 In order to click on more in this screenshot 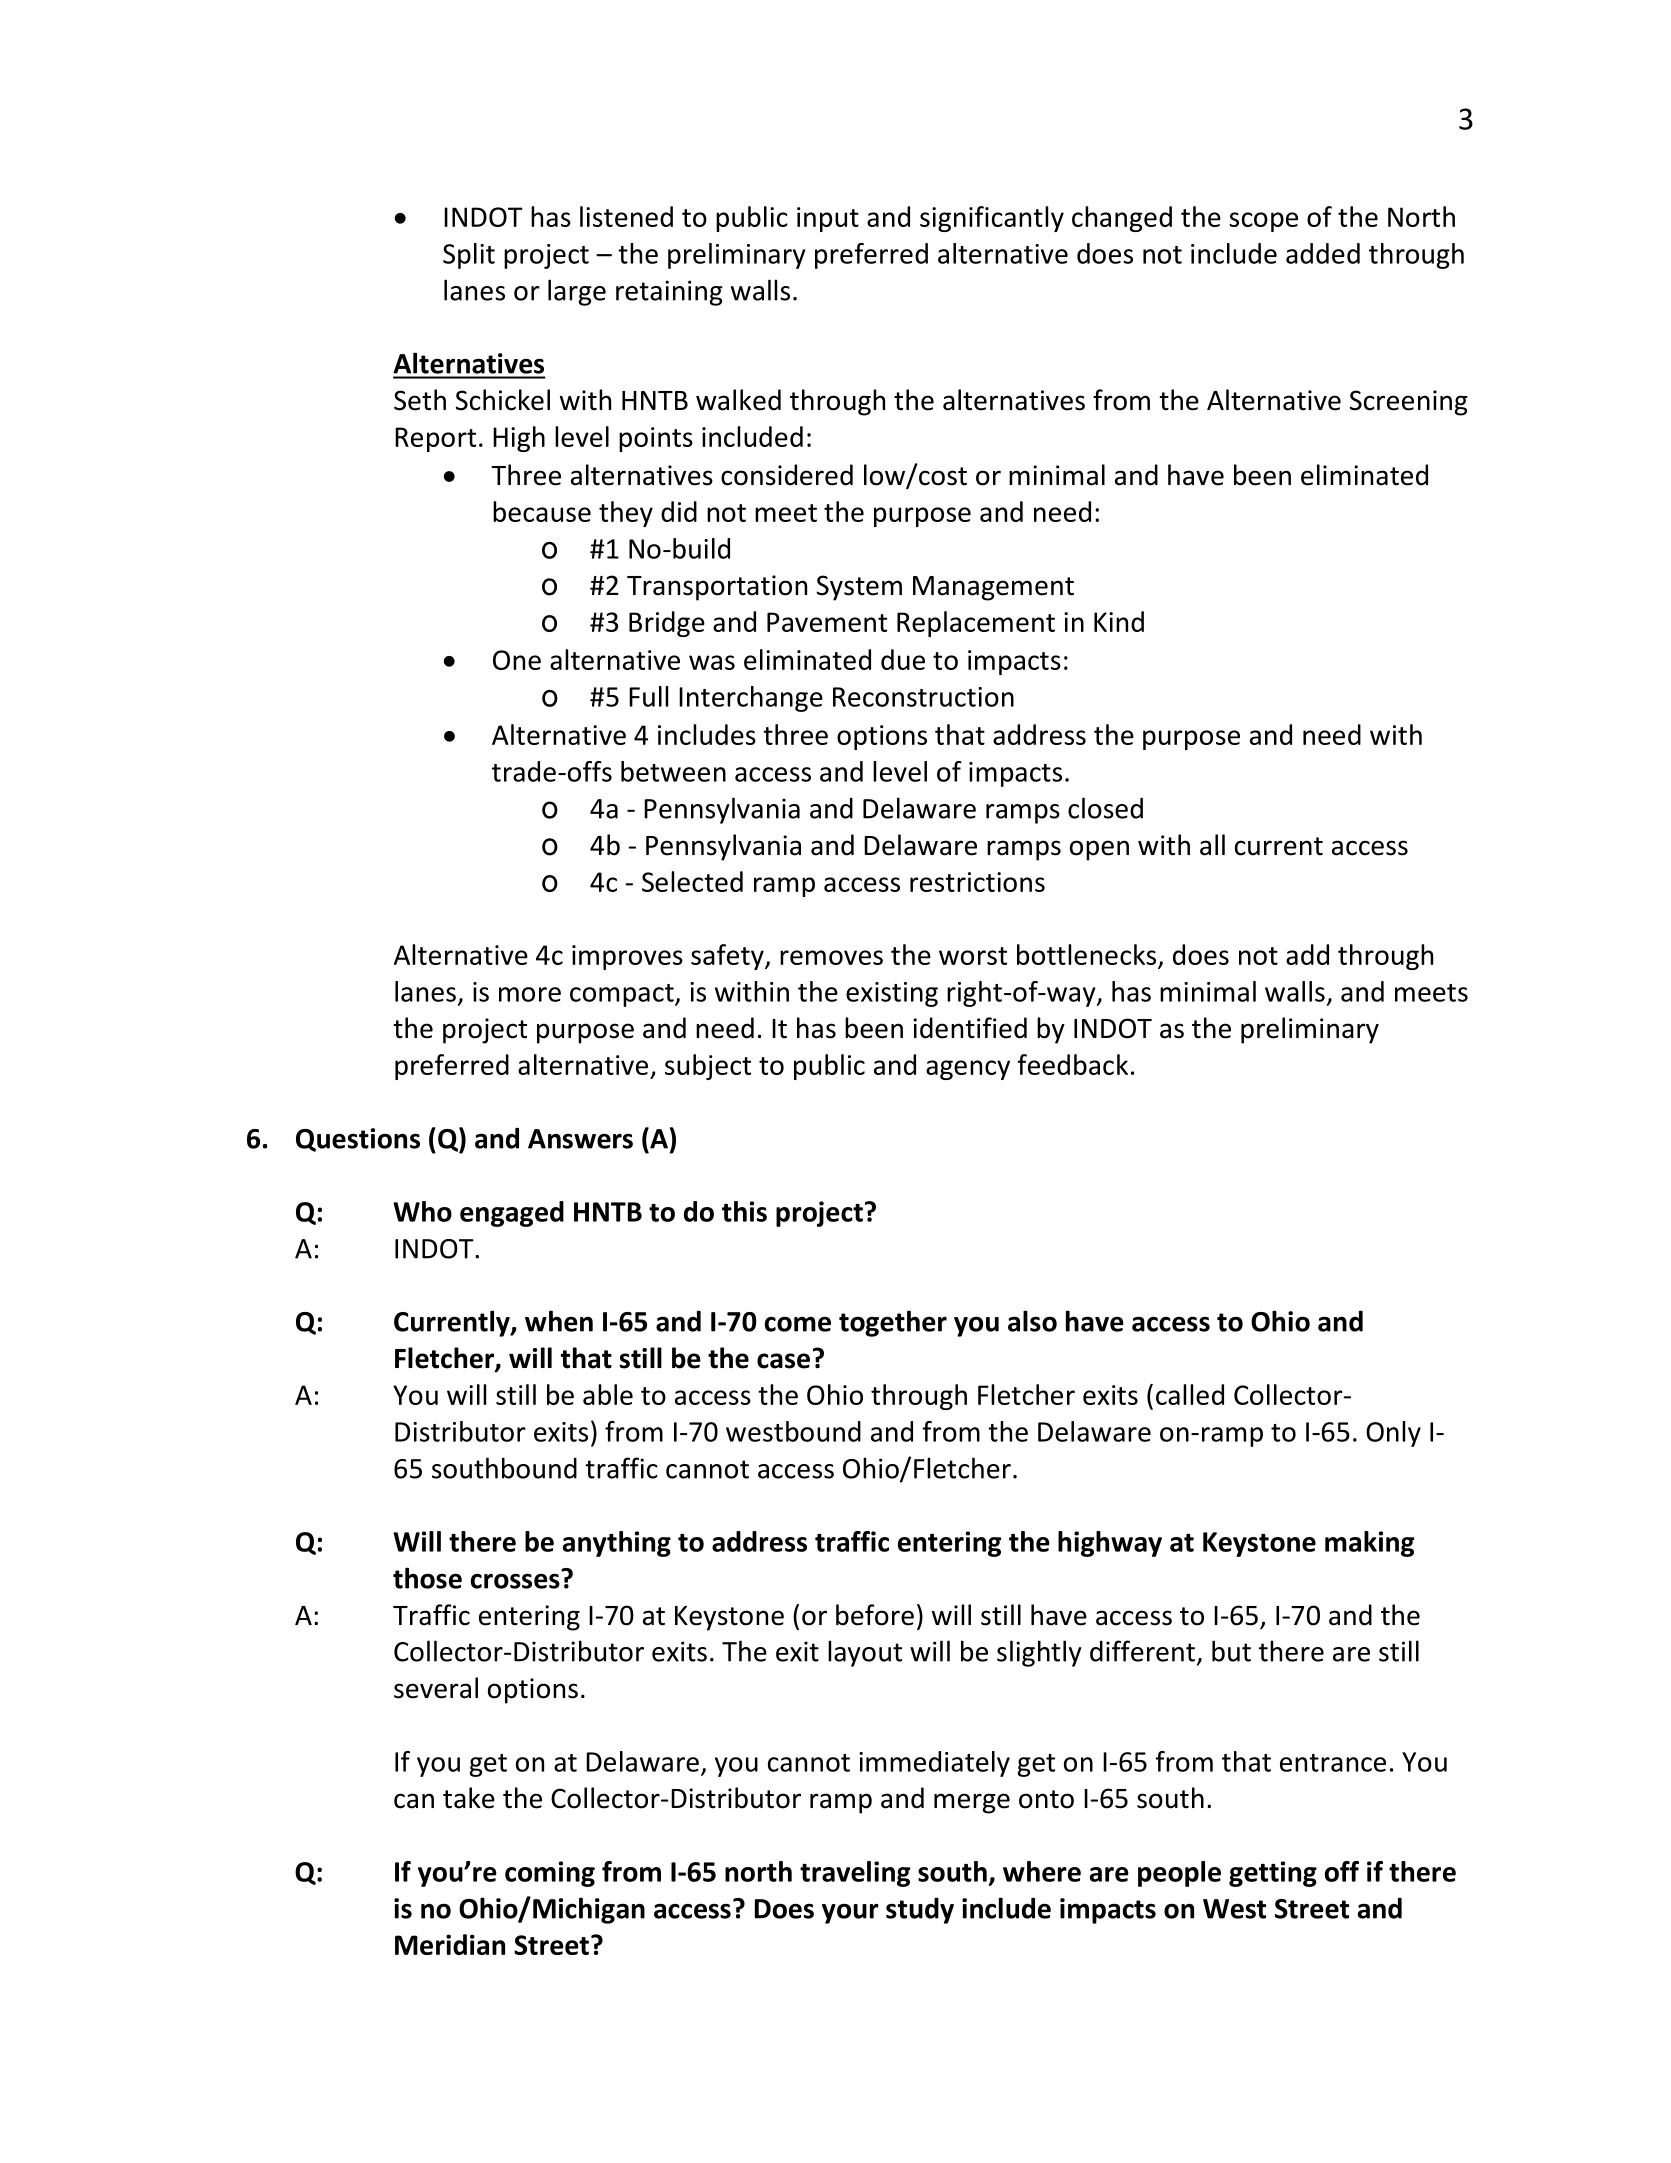, I will do `click(530, 994)`.
